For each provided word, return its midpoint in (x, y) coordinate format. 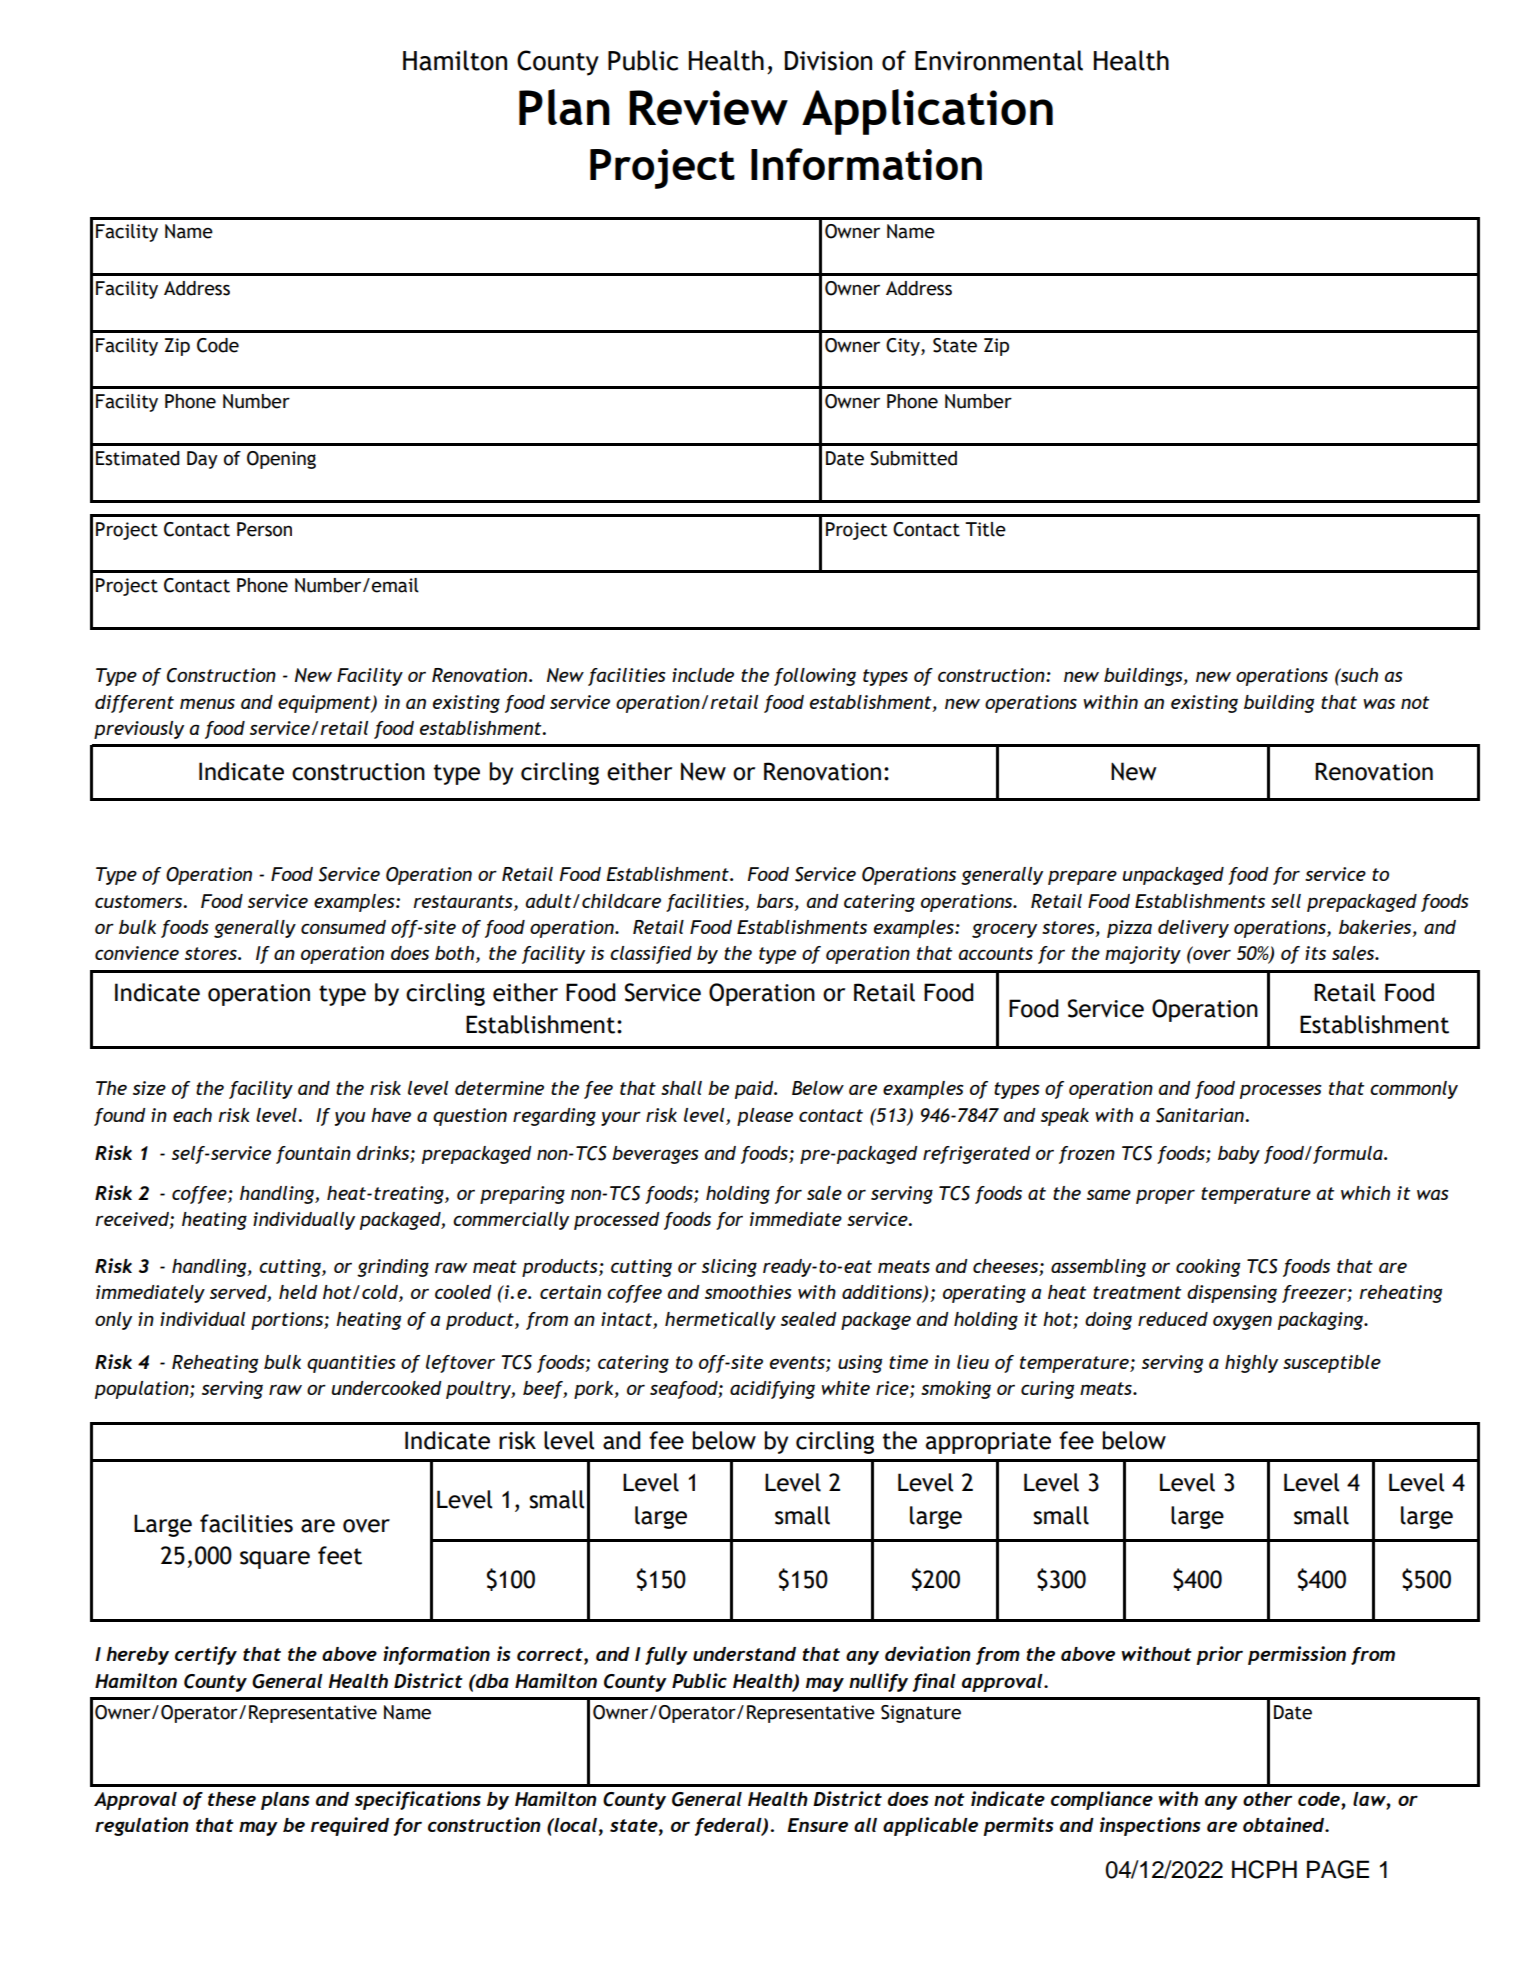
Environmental (999, 60)
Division (828, 61)
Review (708, 107)
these (232, 1799)
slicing (729, 1268)
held (298, 1292)
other (1267, 1799)
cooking (1208, 1268)
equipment (325, 704)
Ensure (817, 1825)
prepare (1082, 877)
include (703, 675)
